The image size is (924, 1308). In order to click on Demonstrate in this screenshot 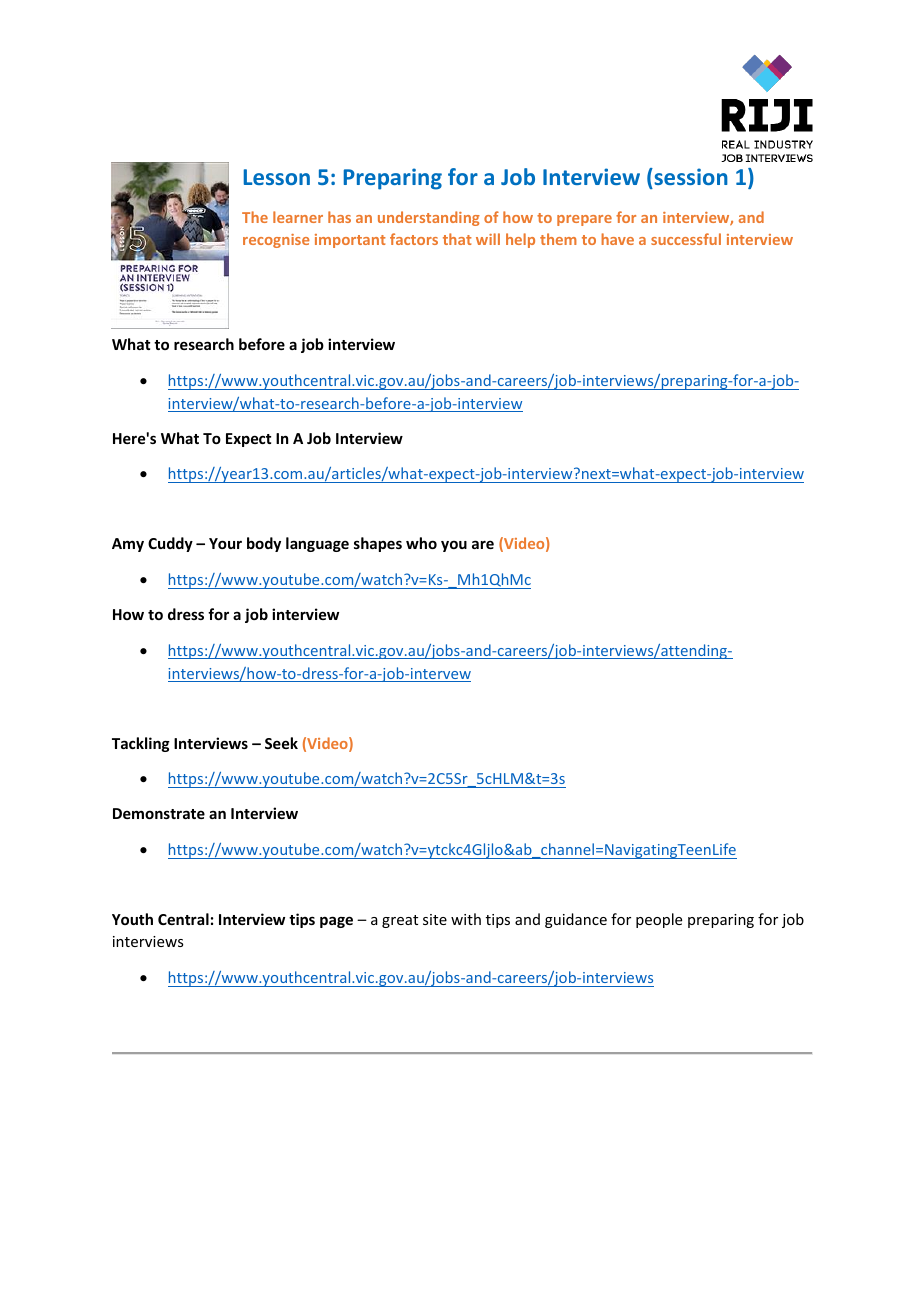, I will do `click(159, 813)`.
